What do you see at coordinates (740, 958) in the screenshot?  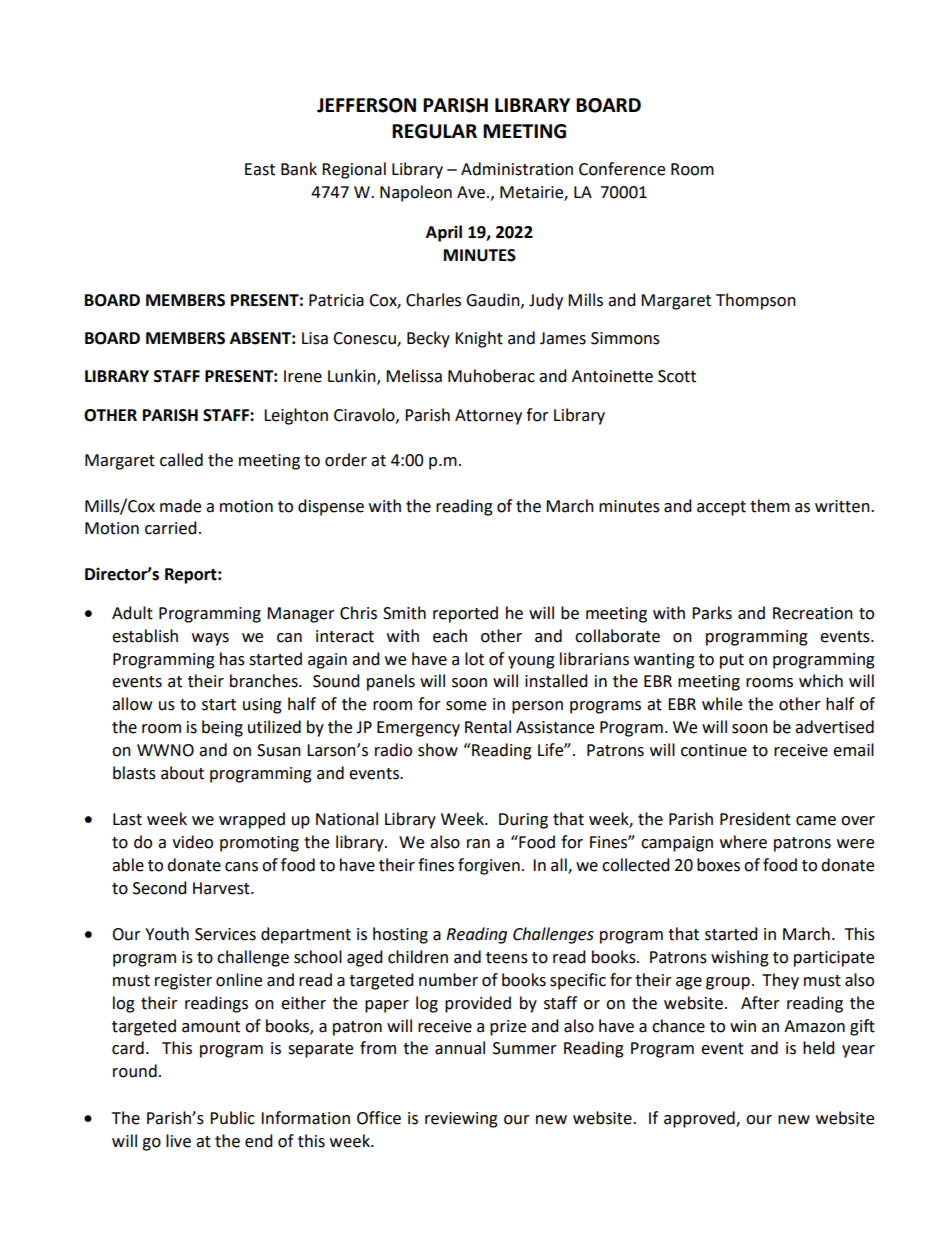 I see `wishing` at bounding box center [740, 958].
